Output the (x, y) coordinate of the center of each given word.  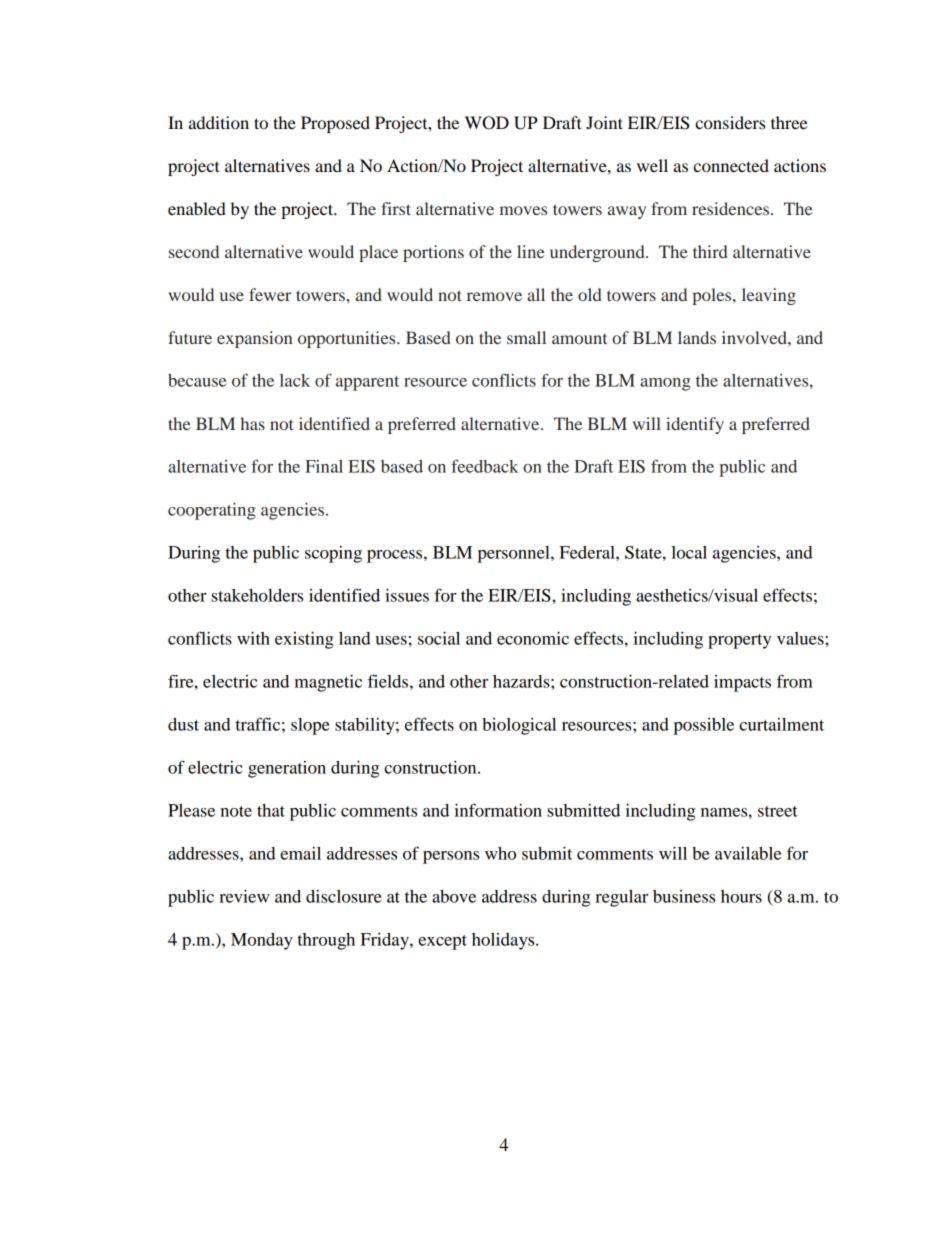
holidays (504, 941)
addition (219, 122)
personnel (515, 554)
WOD (487, 123)
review (244, 896)
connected (731, 165)
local (689, 552)
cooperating (212, 511)
